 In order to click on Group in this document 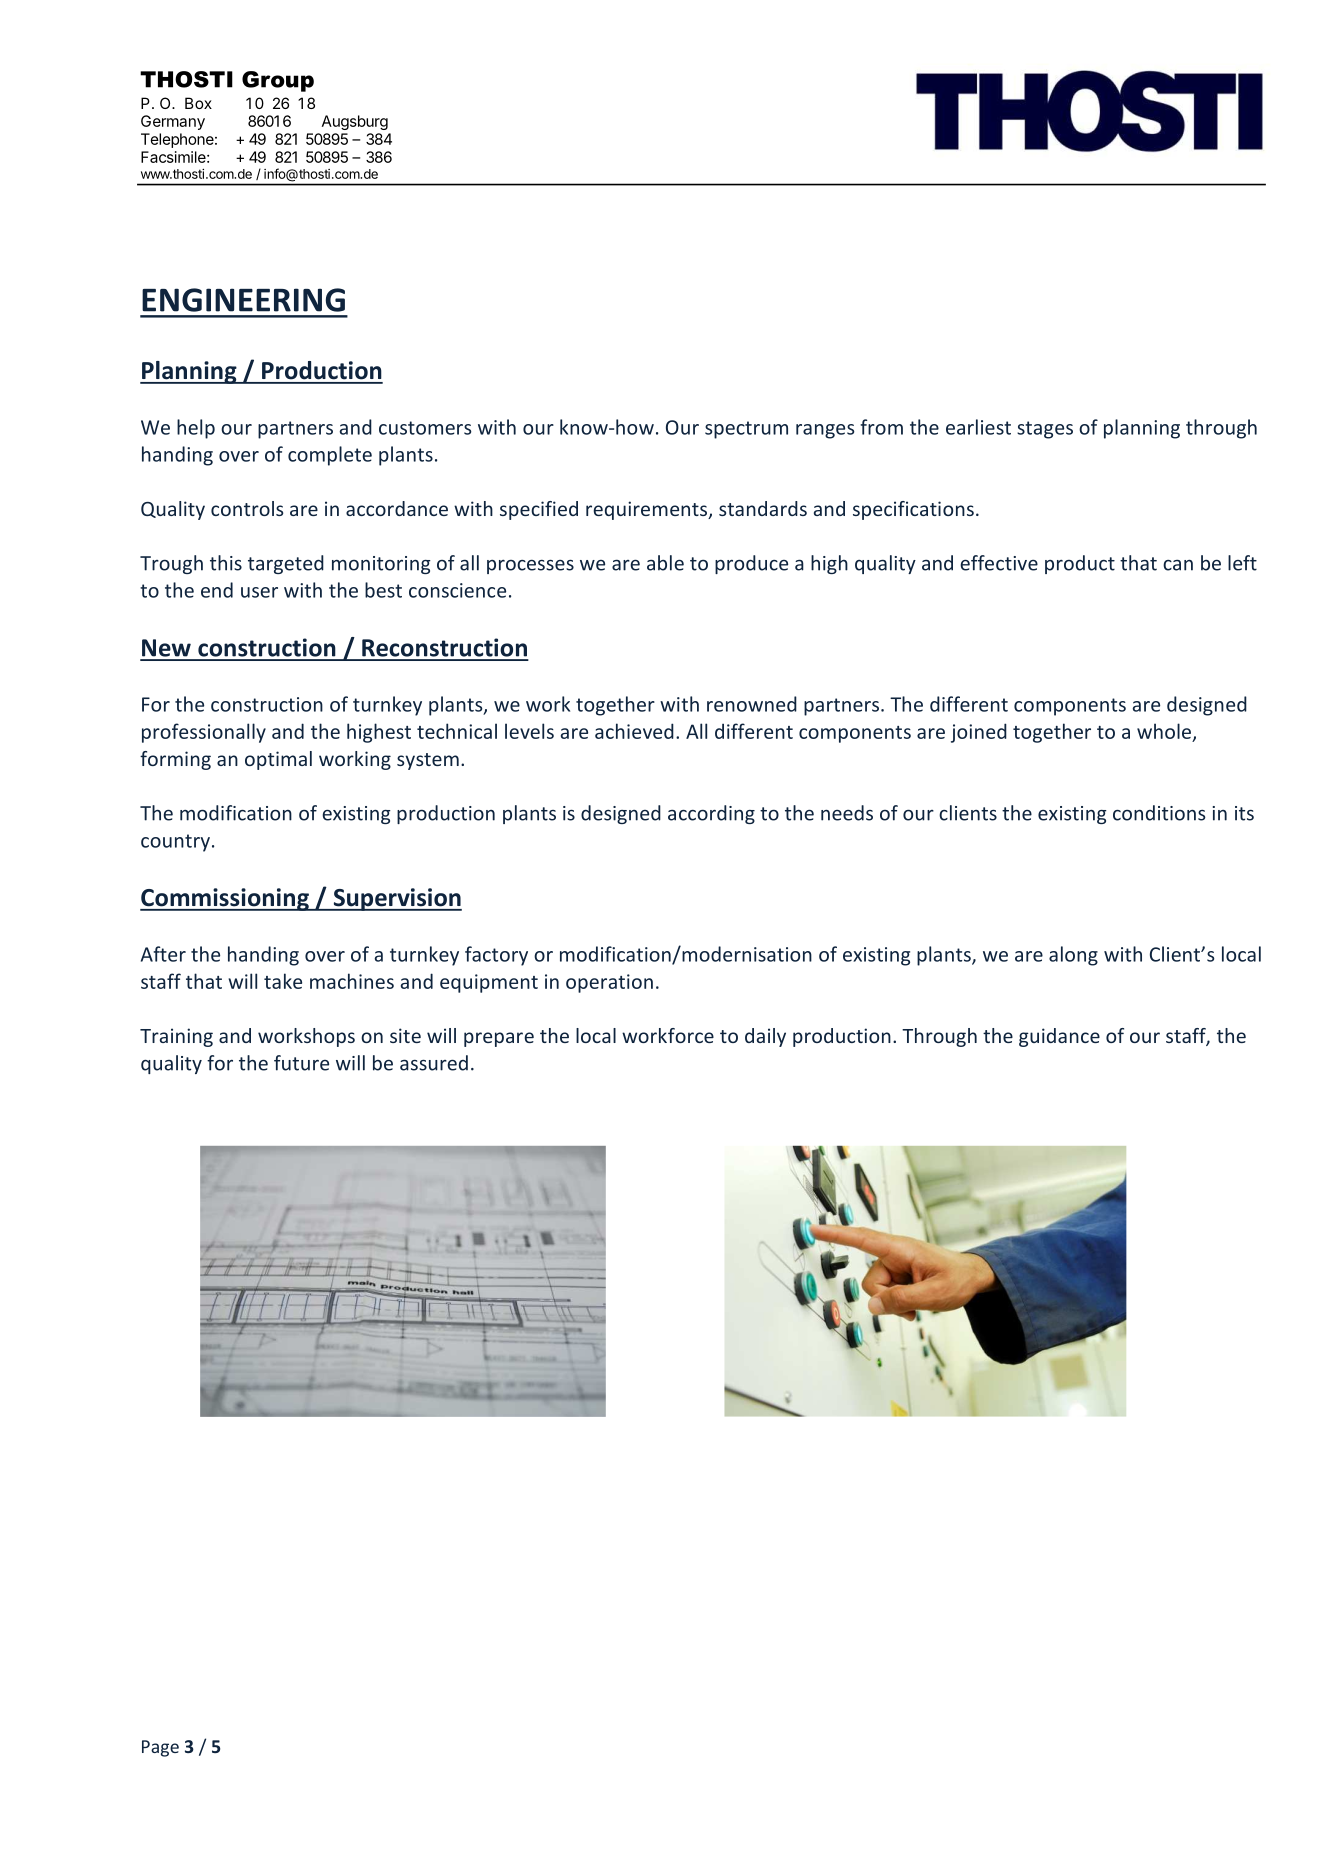, I will do `click(278, 81)`.
